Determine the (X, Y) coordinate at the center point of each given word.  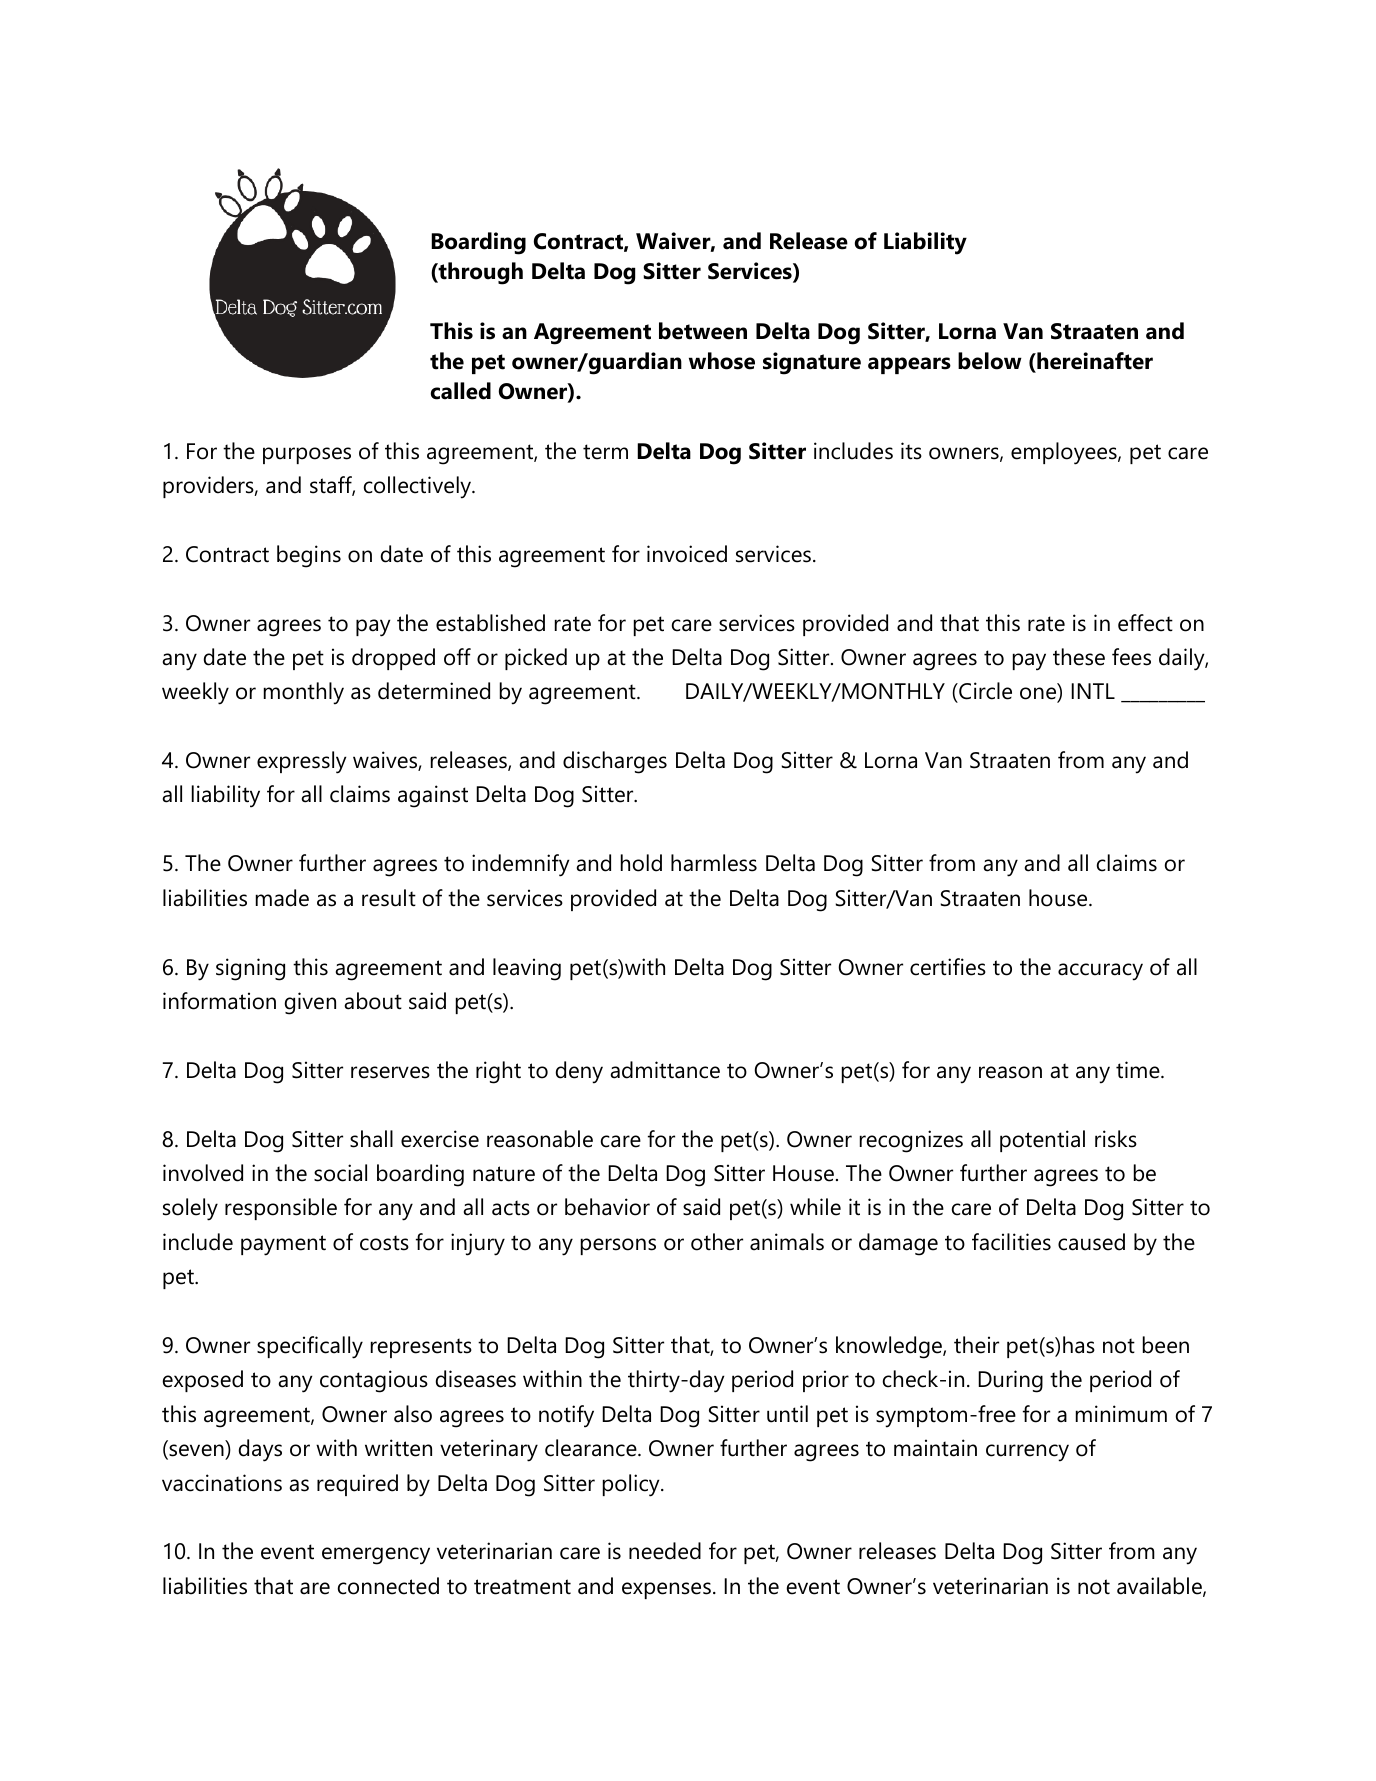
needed (665, 1551)
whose (722, 361)
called (461, 391)
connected (388, 1586)
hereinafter (1094, 361)
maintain (935, 1448)
